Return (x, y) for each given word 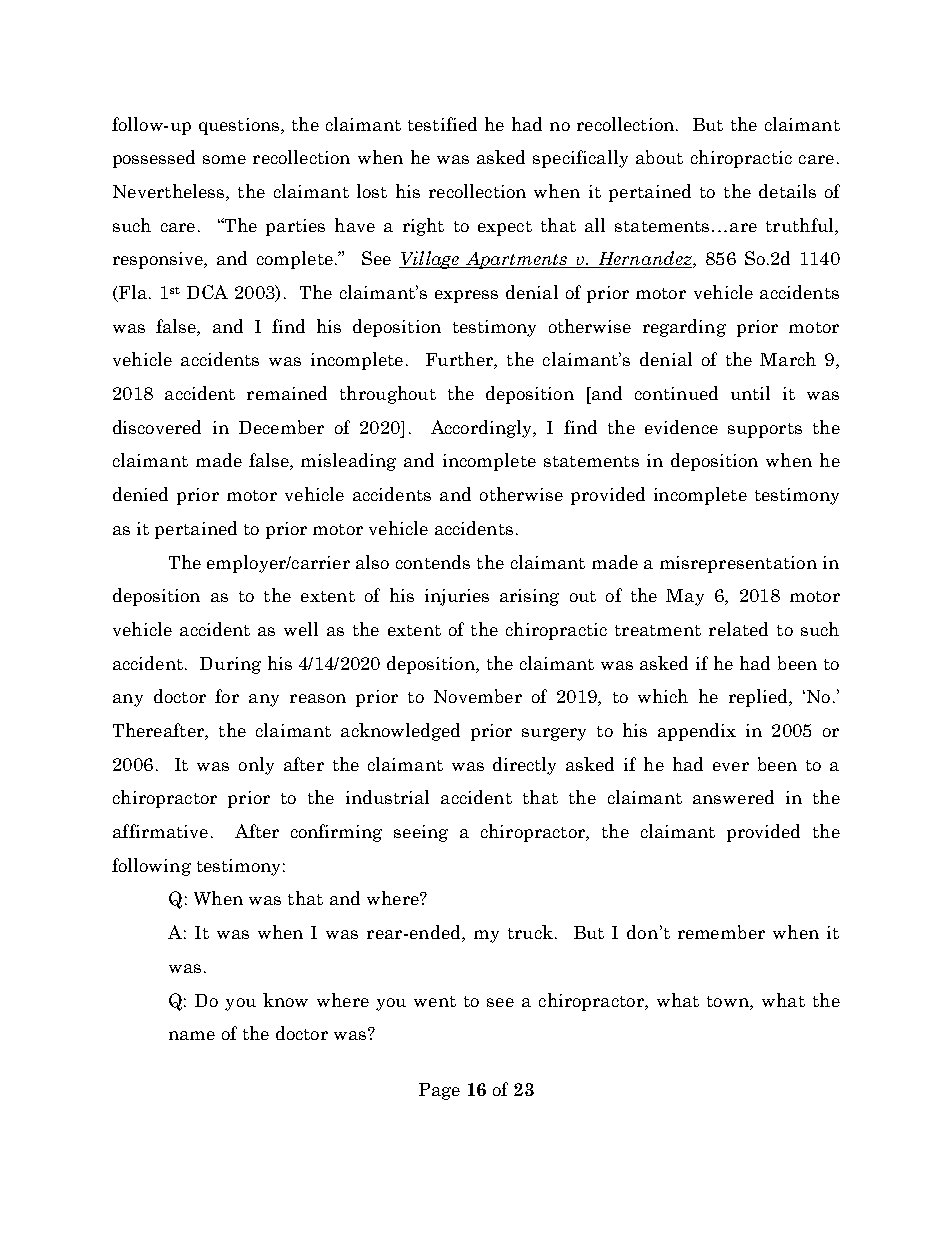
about (659, 157)
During (230, 665)
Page (439, 1091)
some (224, 159)
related (738, 629)
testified (442, 124)
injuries (457, 597)
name (192, 1035)
